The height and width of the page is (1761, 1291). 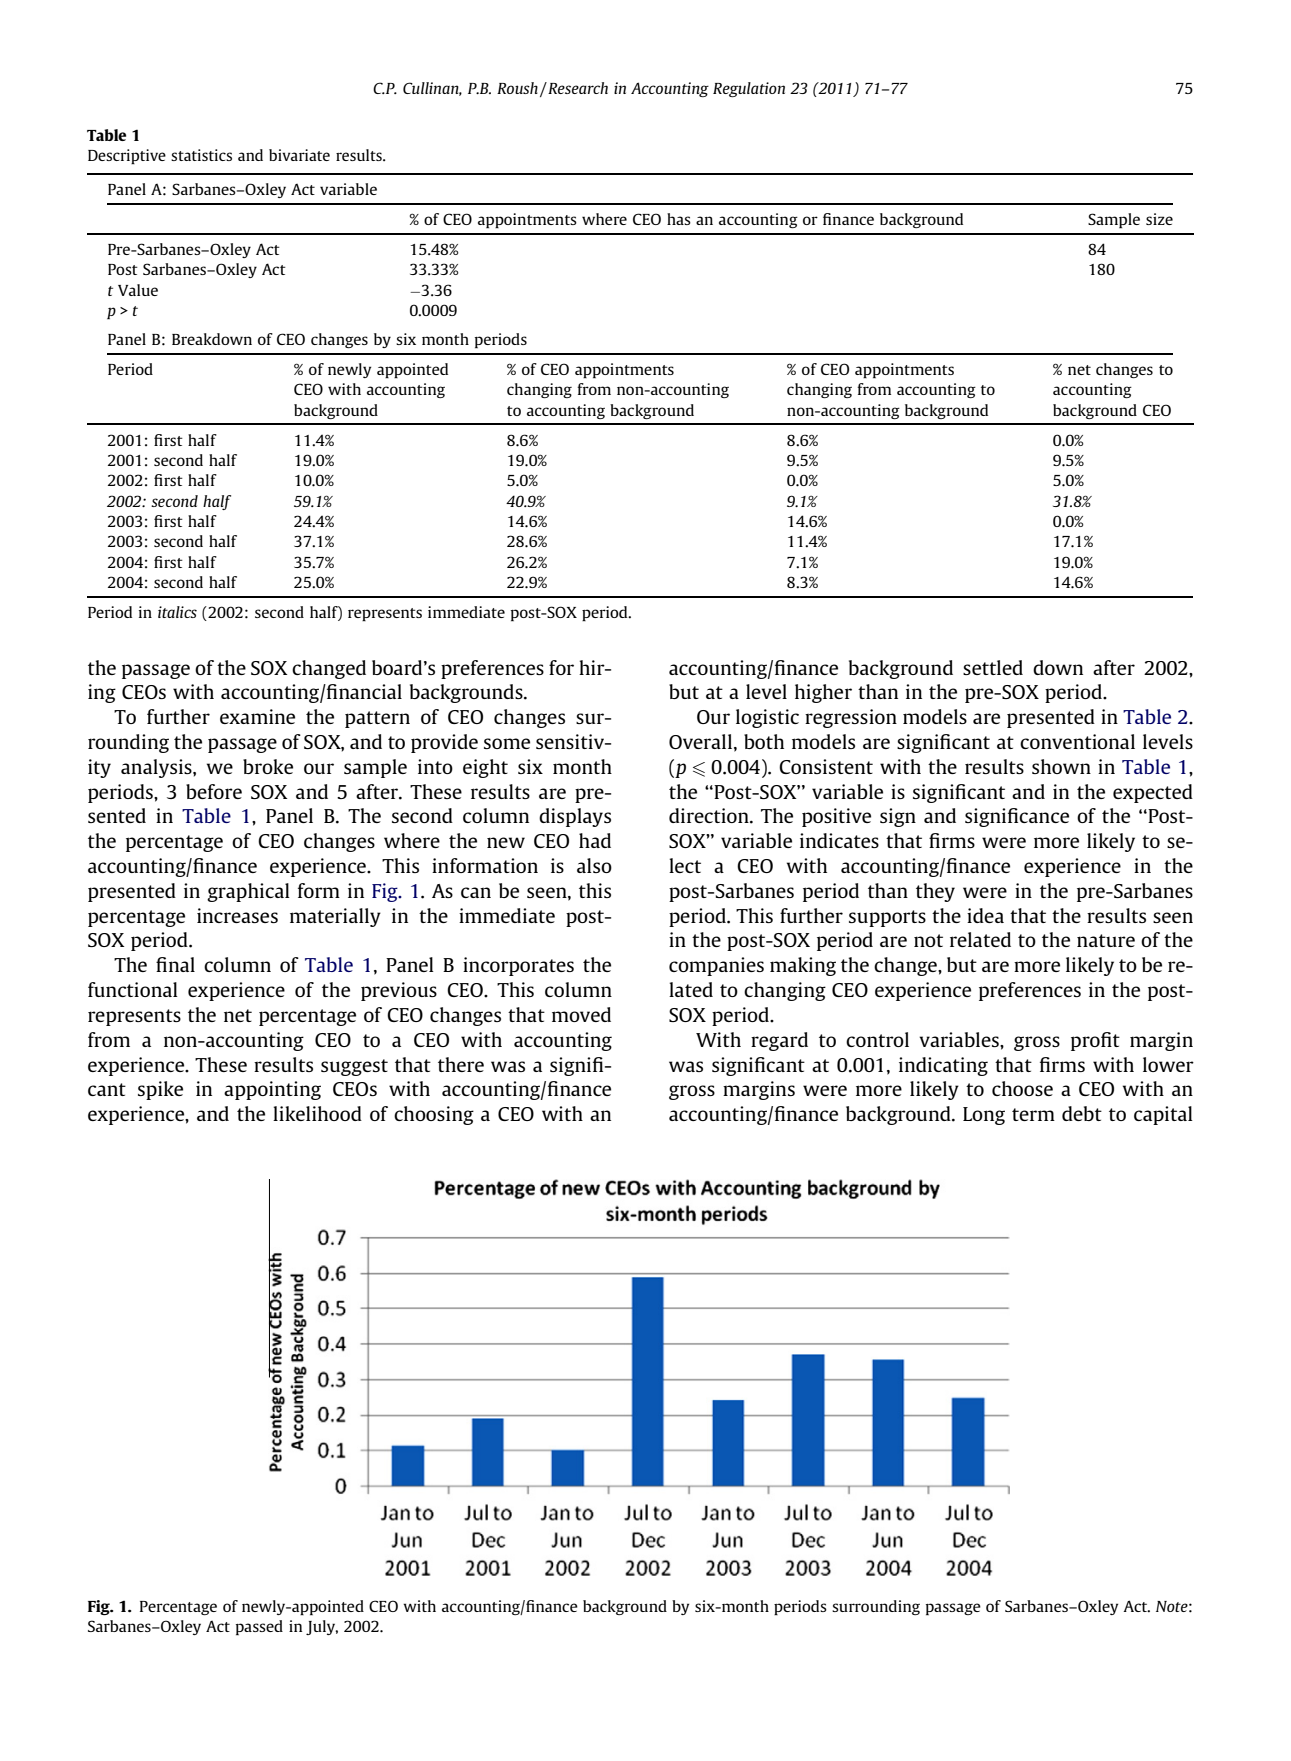 I want to click on passed, so click(x=259, y=1628).
